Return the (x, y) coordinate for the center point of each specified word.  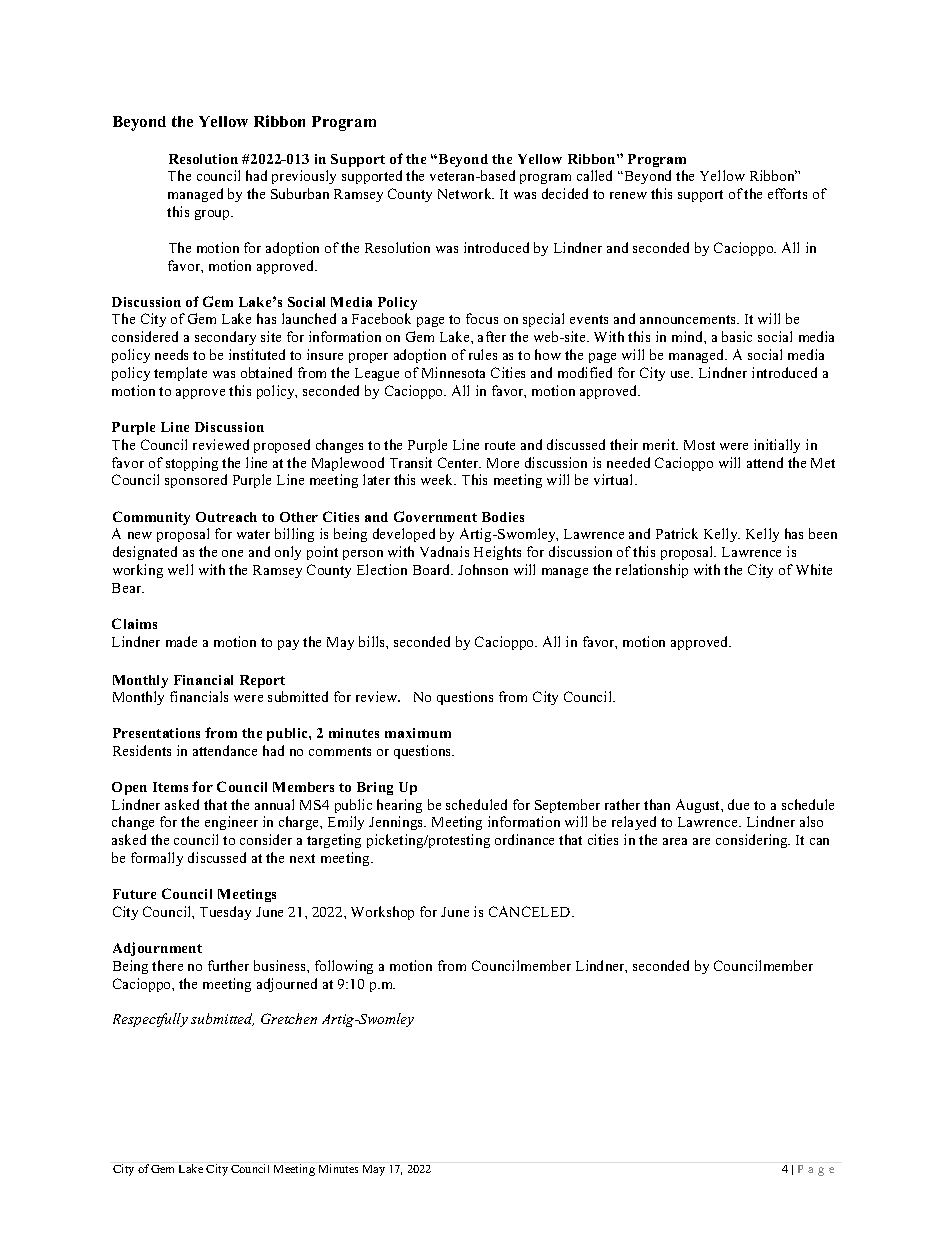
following (344, 967)
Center (459, 462)
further (228, 965)
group (213, 215)
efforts (787, 193)
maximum (418, 733)
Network (466, 193)
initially (777, 446)
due (738, 804)
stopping (192, 464)
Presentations (156, 733)
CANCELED (531, 911)
